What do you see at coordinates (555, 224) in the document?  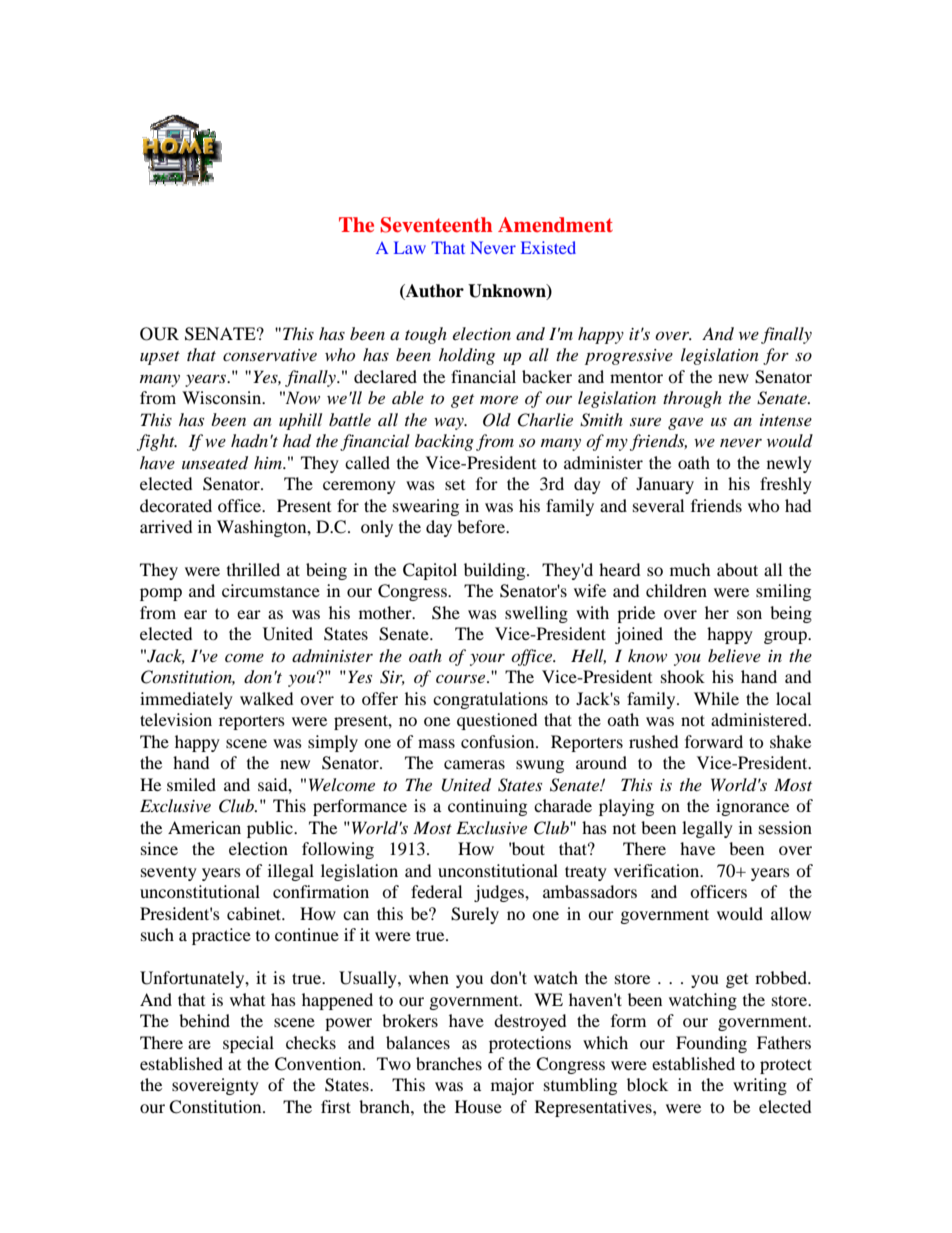 I see `Amendment` at bounding box center [555, 224].
